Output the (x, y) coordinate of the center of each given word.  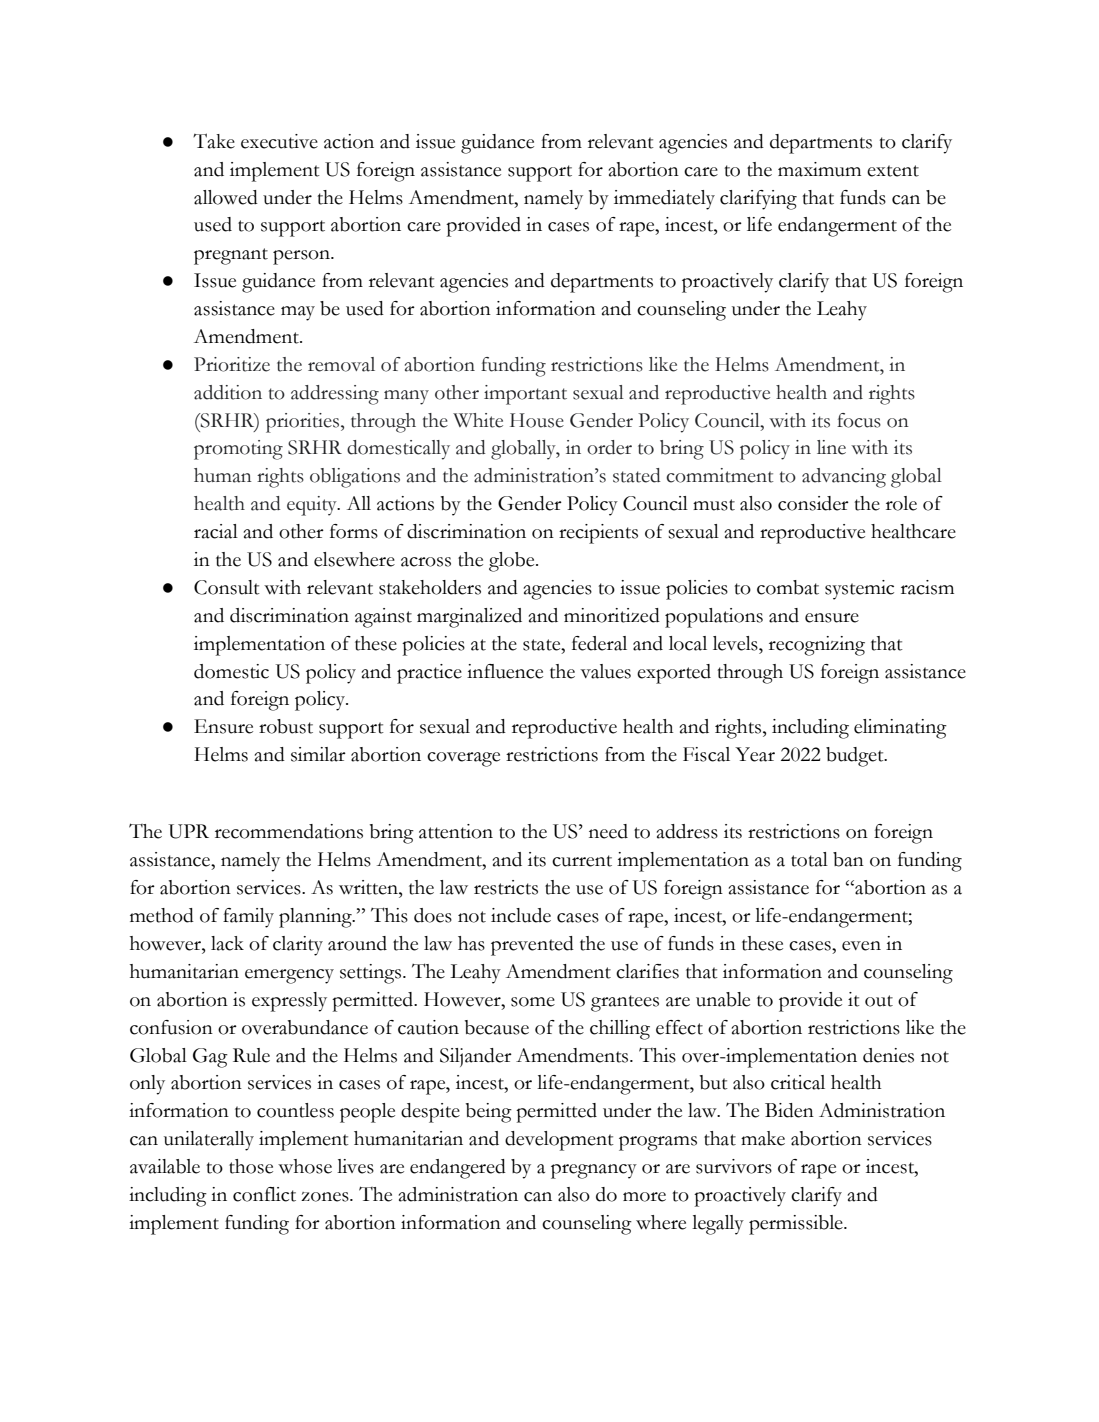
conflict (264, 1194)
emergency (289, 976)
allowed (226, 197)
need (608, 831)
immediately (664, 200)
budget (856, 757)
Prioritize (232, 364)
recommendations (289, 831)
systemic (859, 590)
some (533, 1002)
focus (859, 420)
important (525, 395)
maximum (819, 169)
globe (513, 562)
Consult (227, 587)
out (879, 1001)
